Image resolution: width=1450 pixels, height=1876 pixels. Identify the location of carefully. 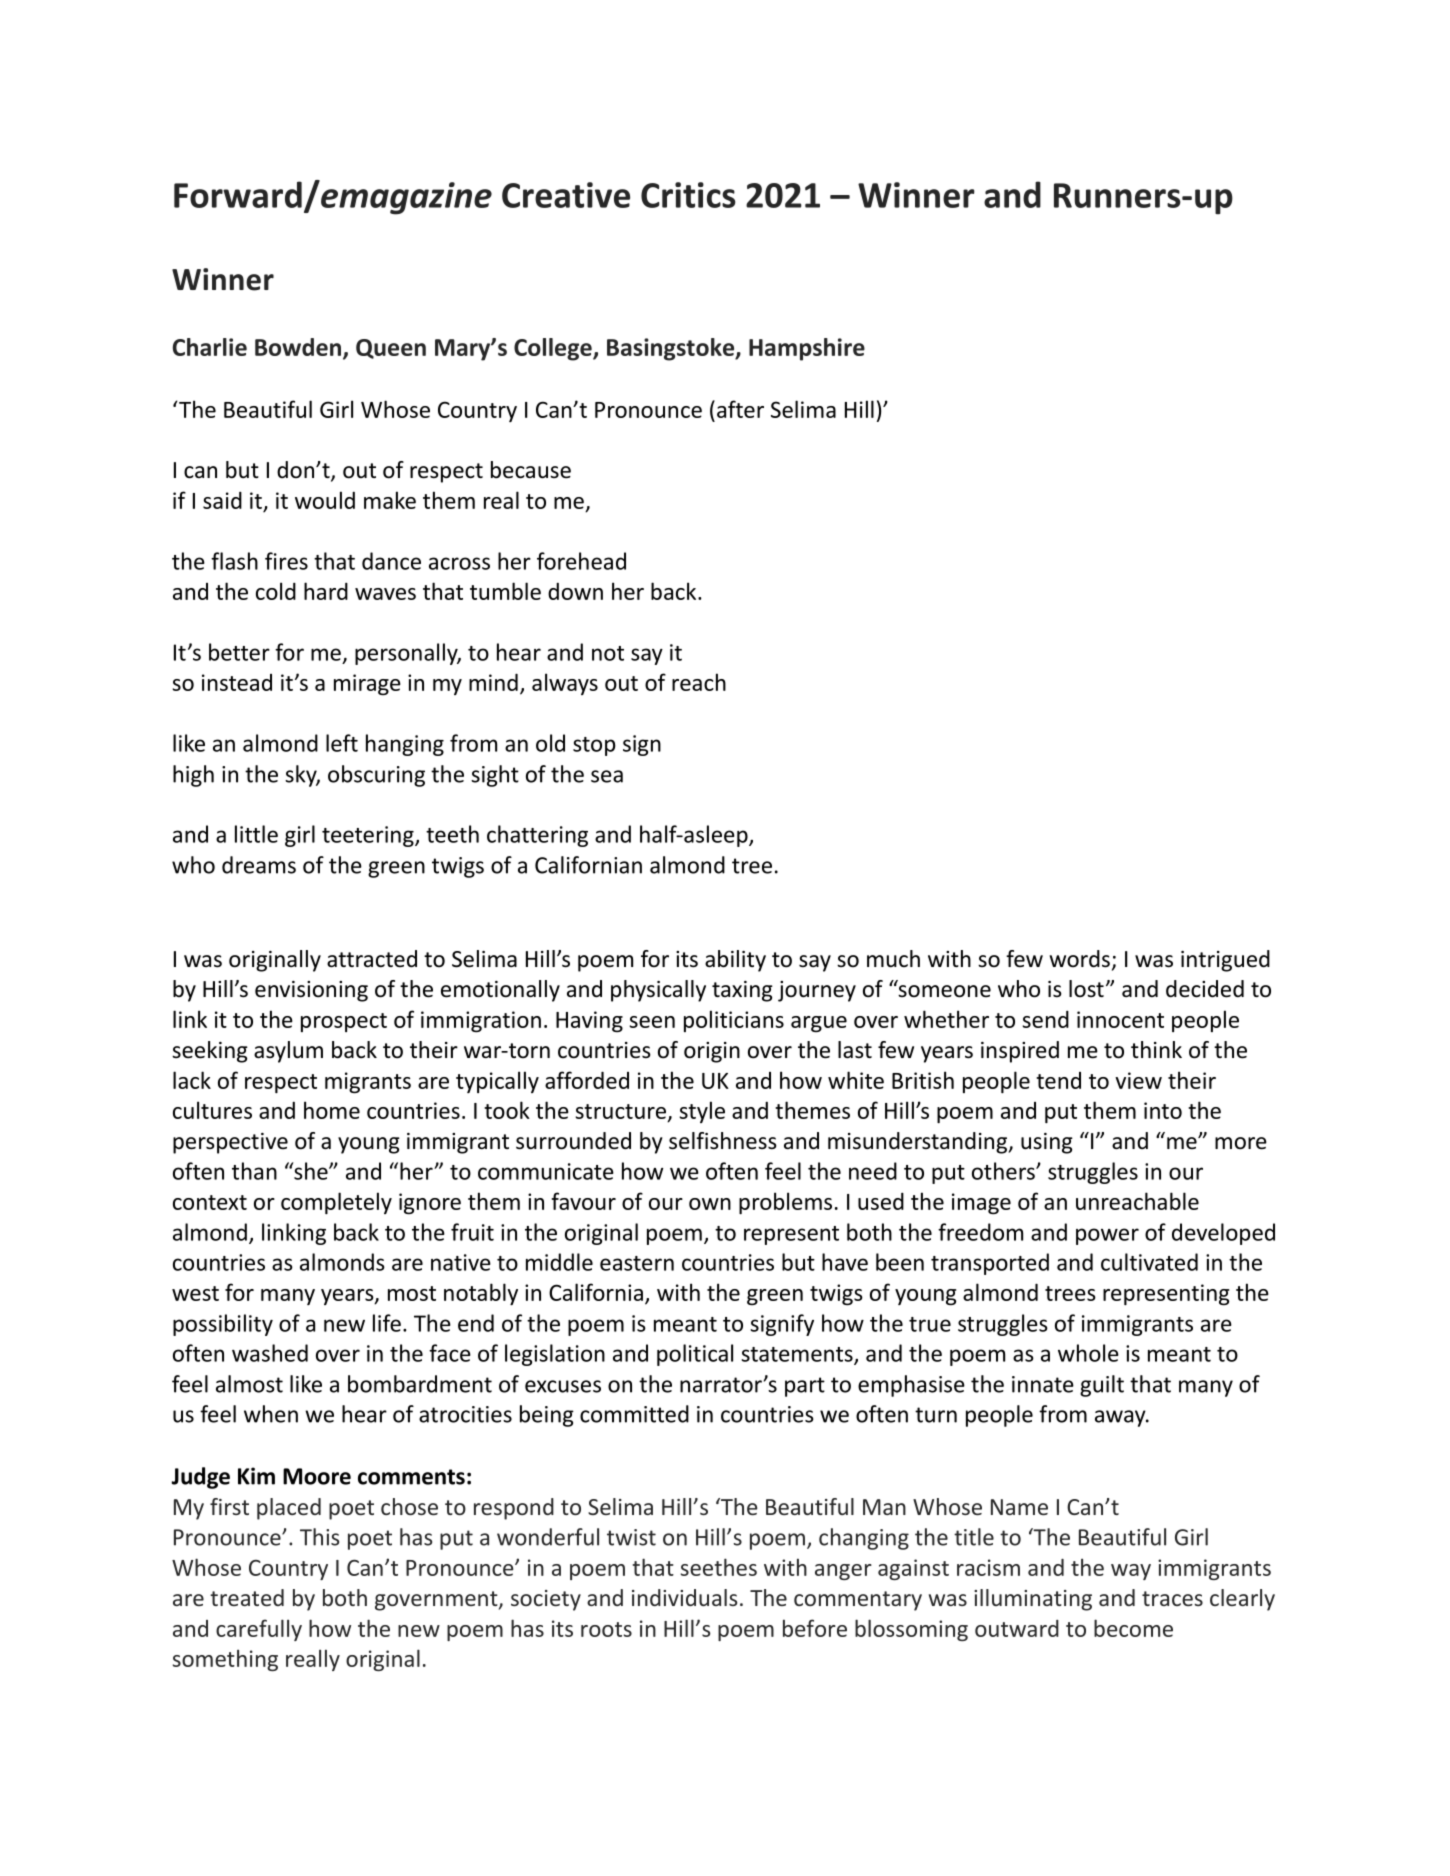
(259, 1630).
